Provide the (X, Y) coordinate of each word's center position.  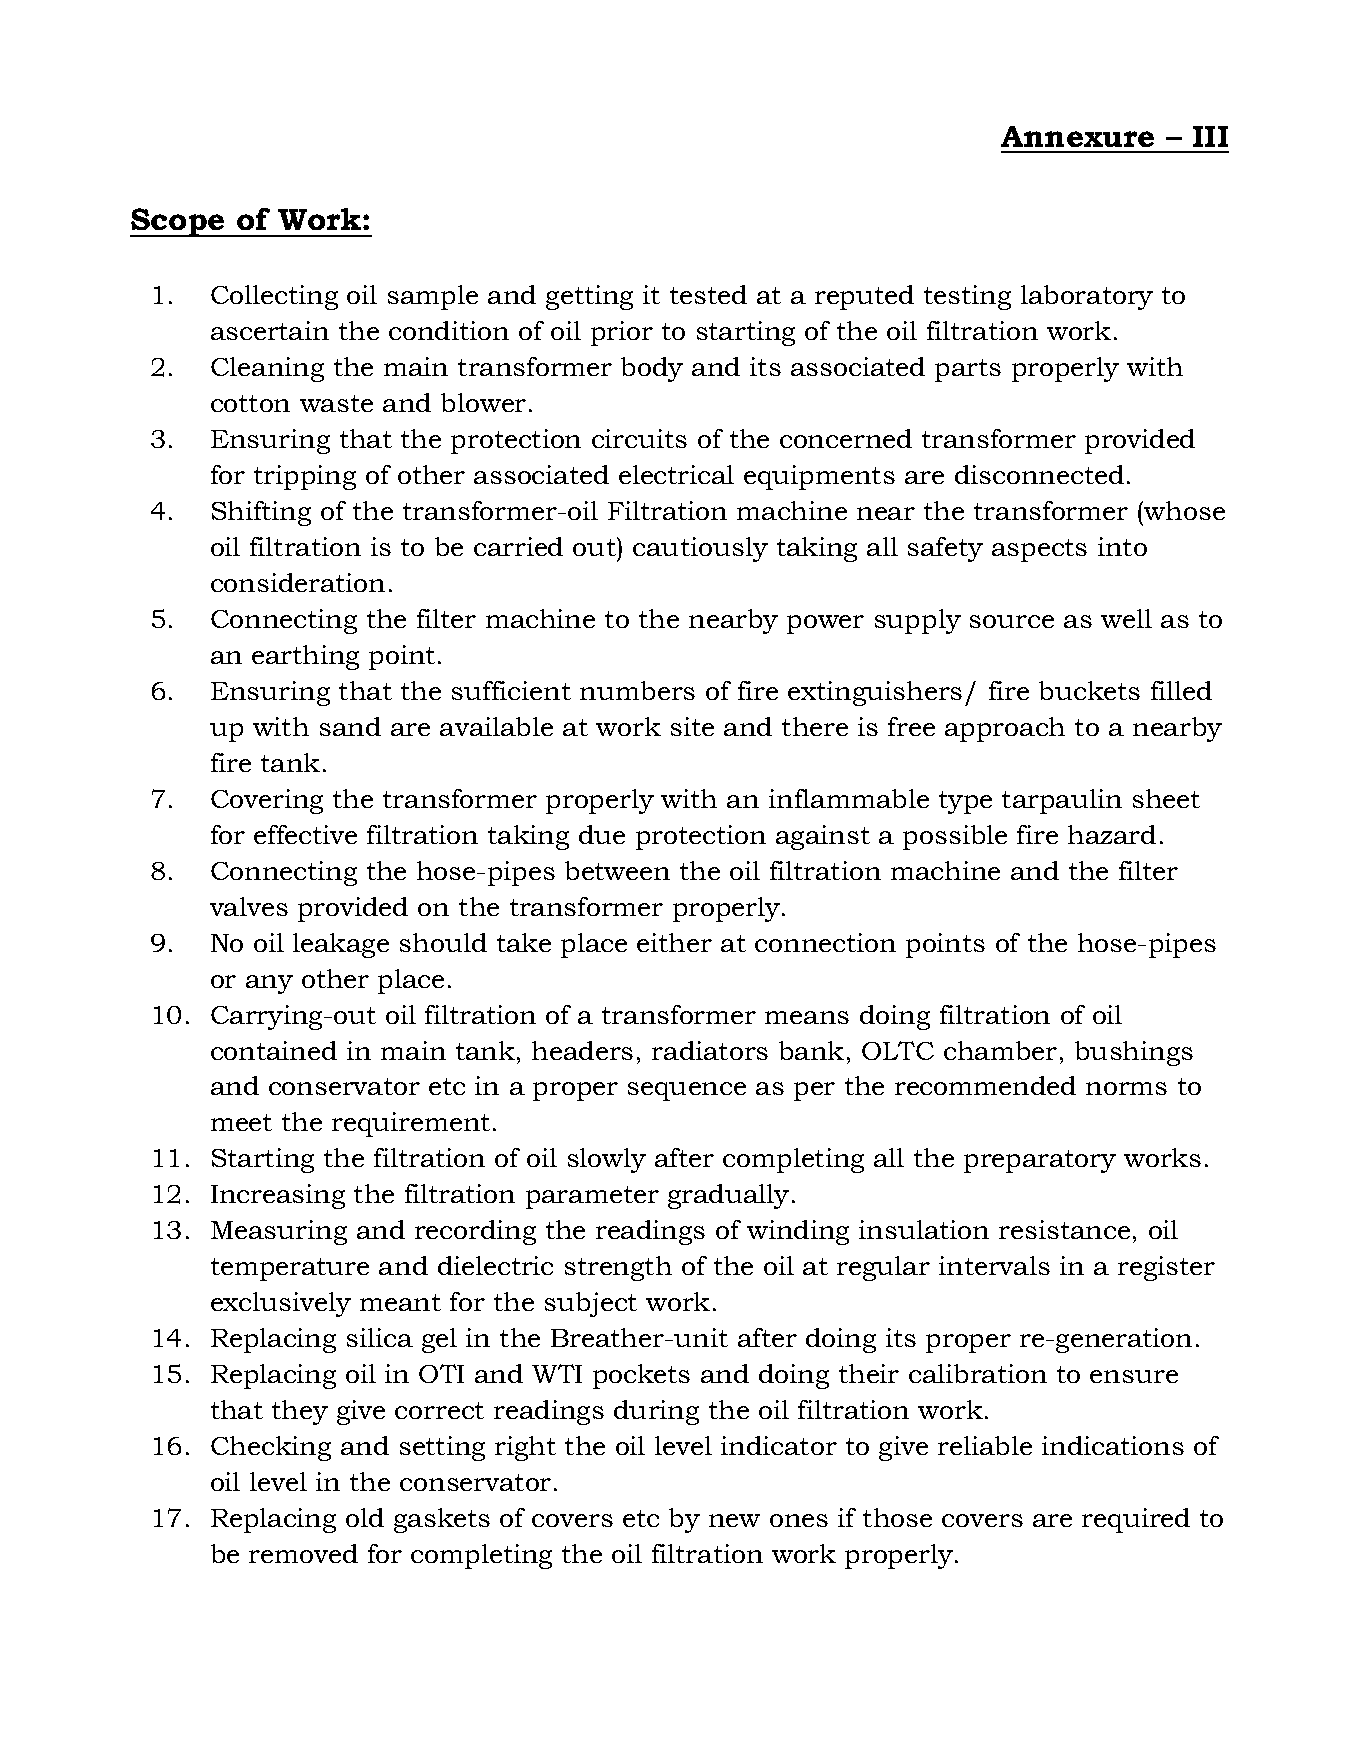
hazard (1112, 834)
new (734, 1520)
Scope (178, 222)
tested (708, 294)
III (1210, 136)
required (1136, 1520)
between (617, 870)
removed (303, 1553)
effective (305, 834)
